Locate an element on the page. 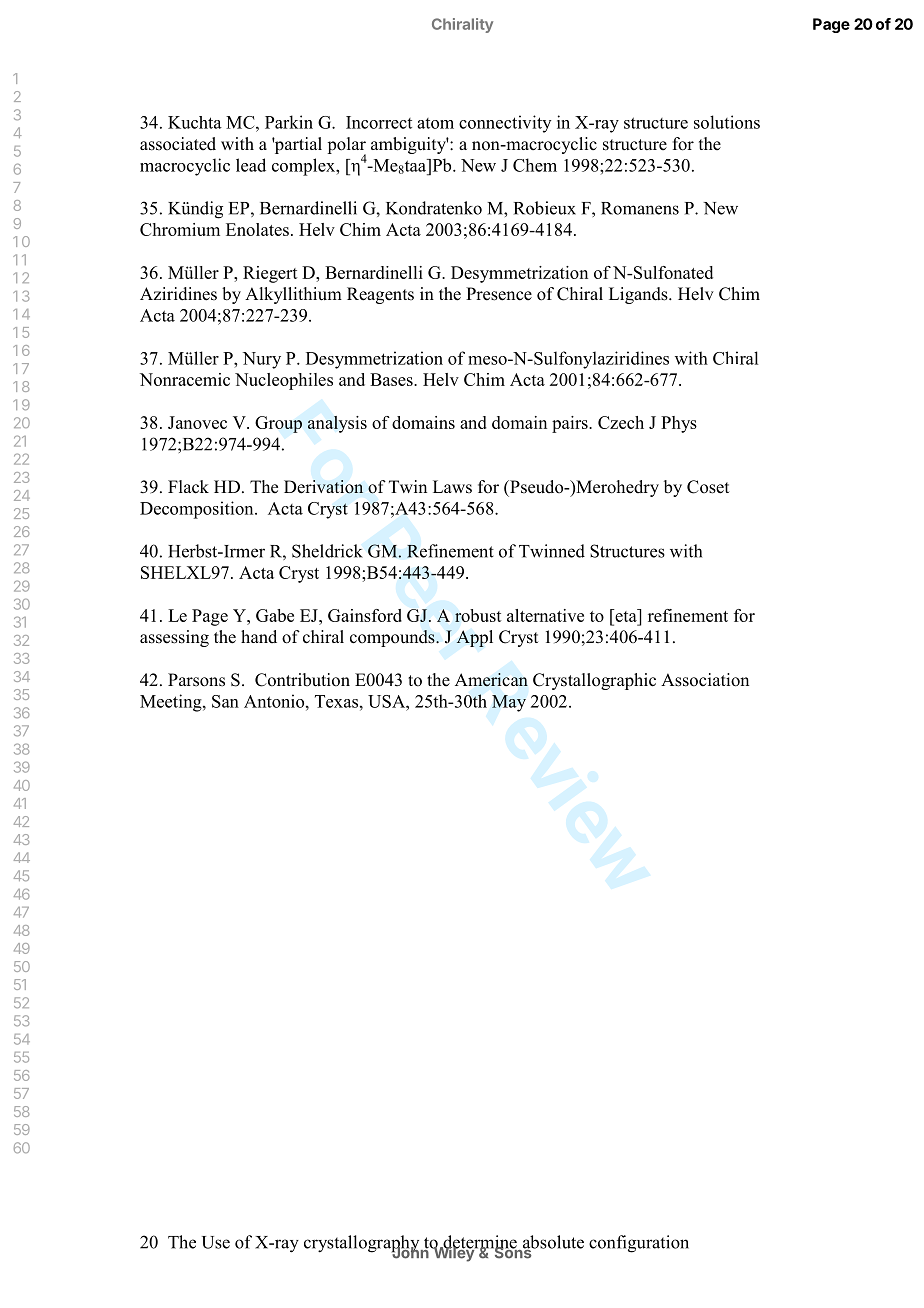  solutions is located at coordinates (727, 122).
